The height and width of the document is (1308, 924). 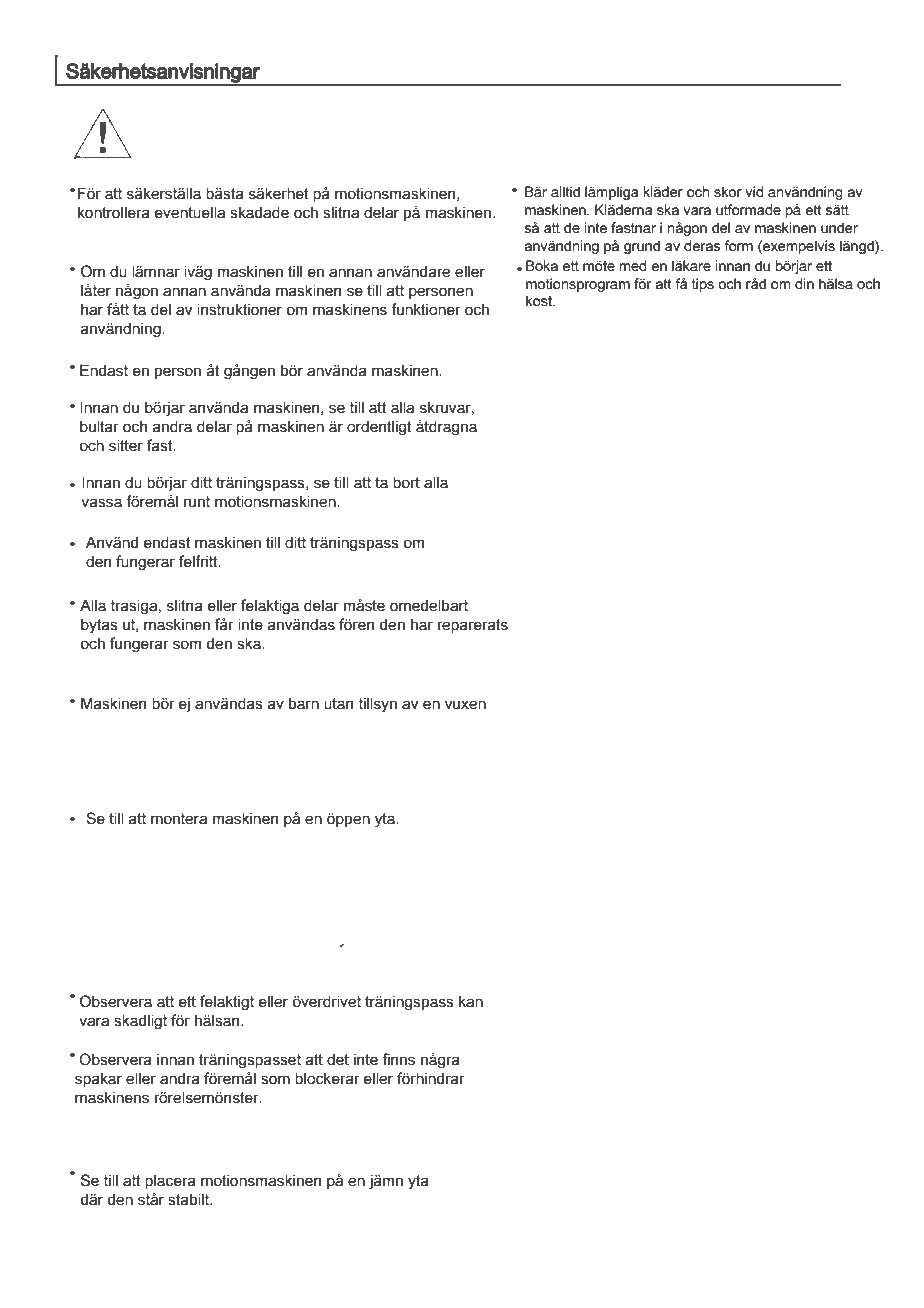 What do you see at coordinates (197, 502) in the document?
I see `runt` at bounding box center [197, 502].
